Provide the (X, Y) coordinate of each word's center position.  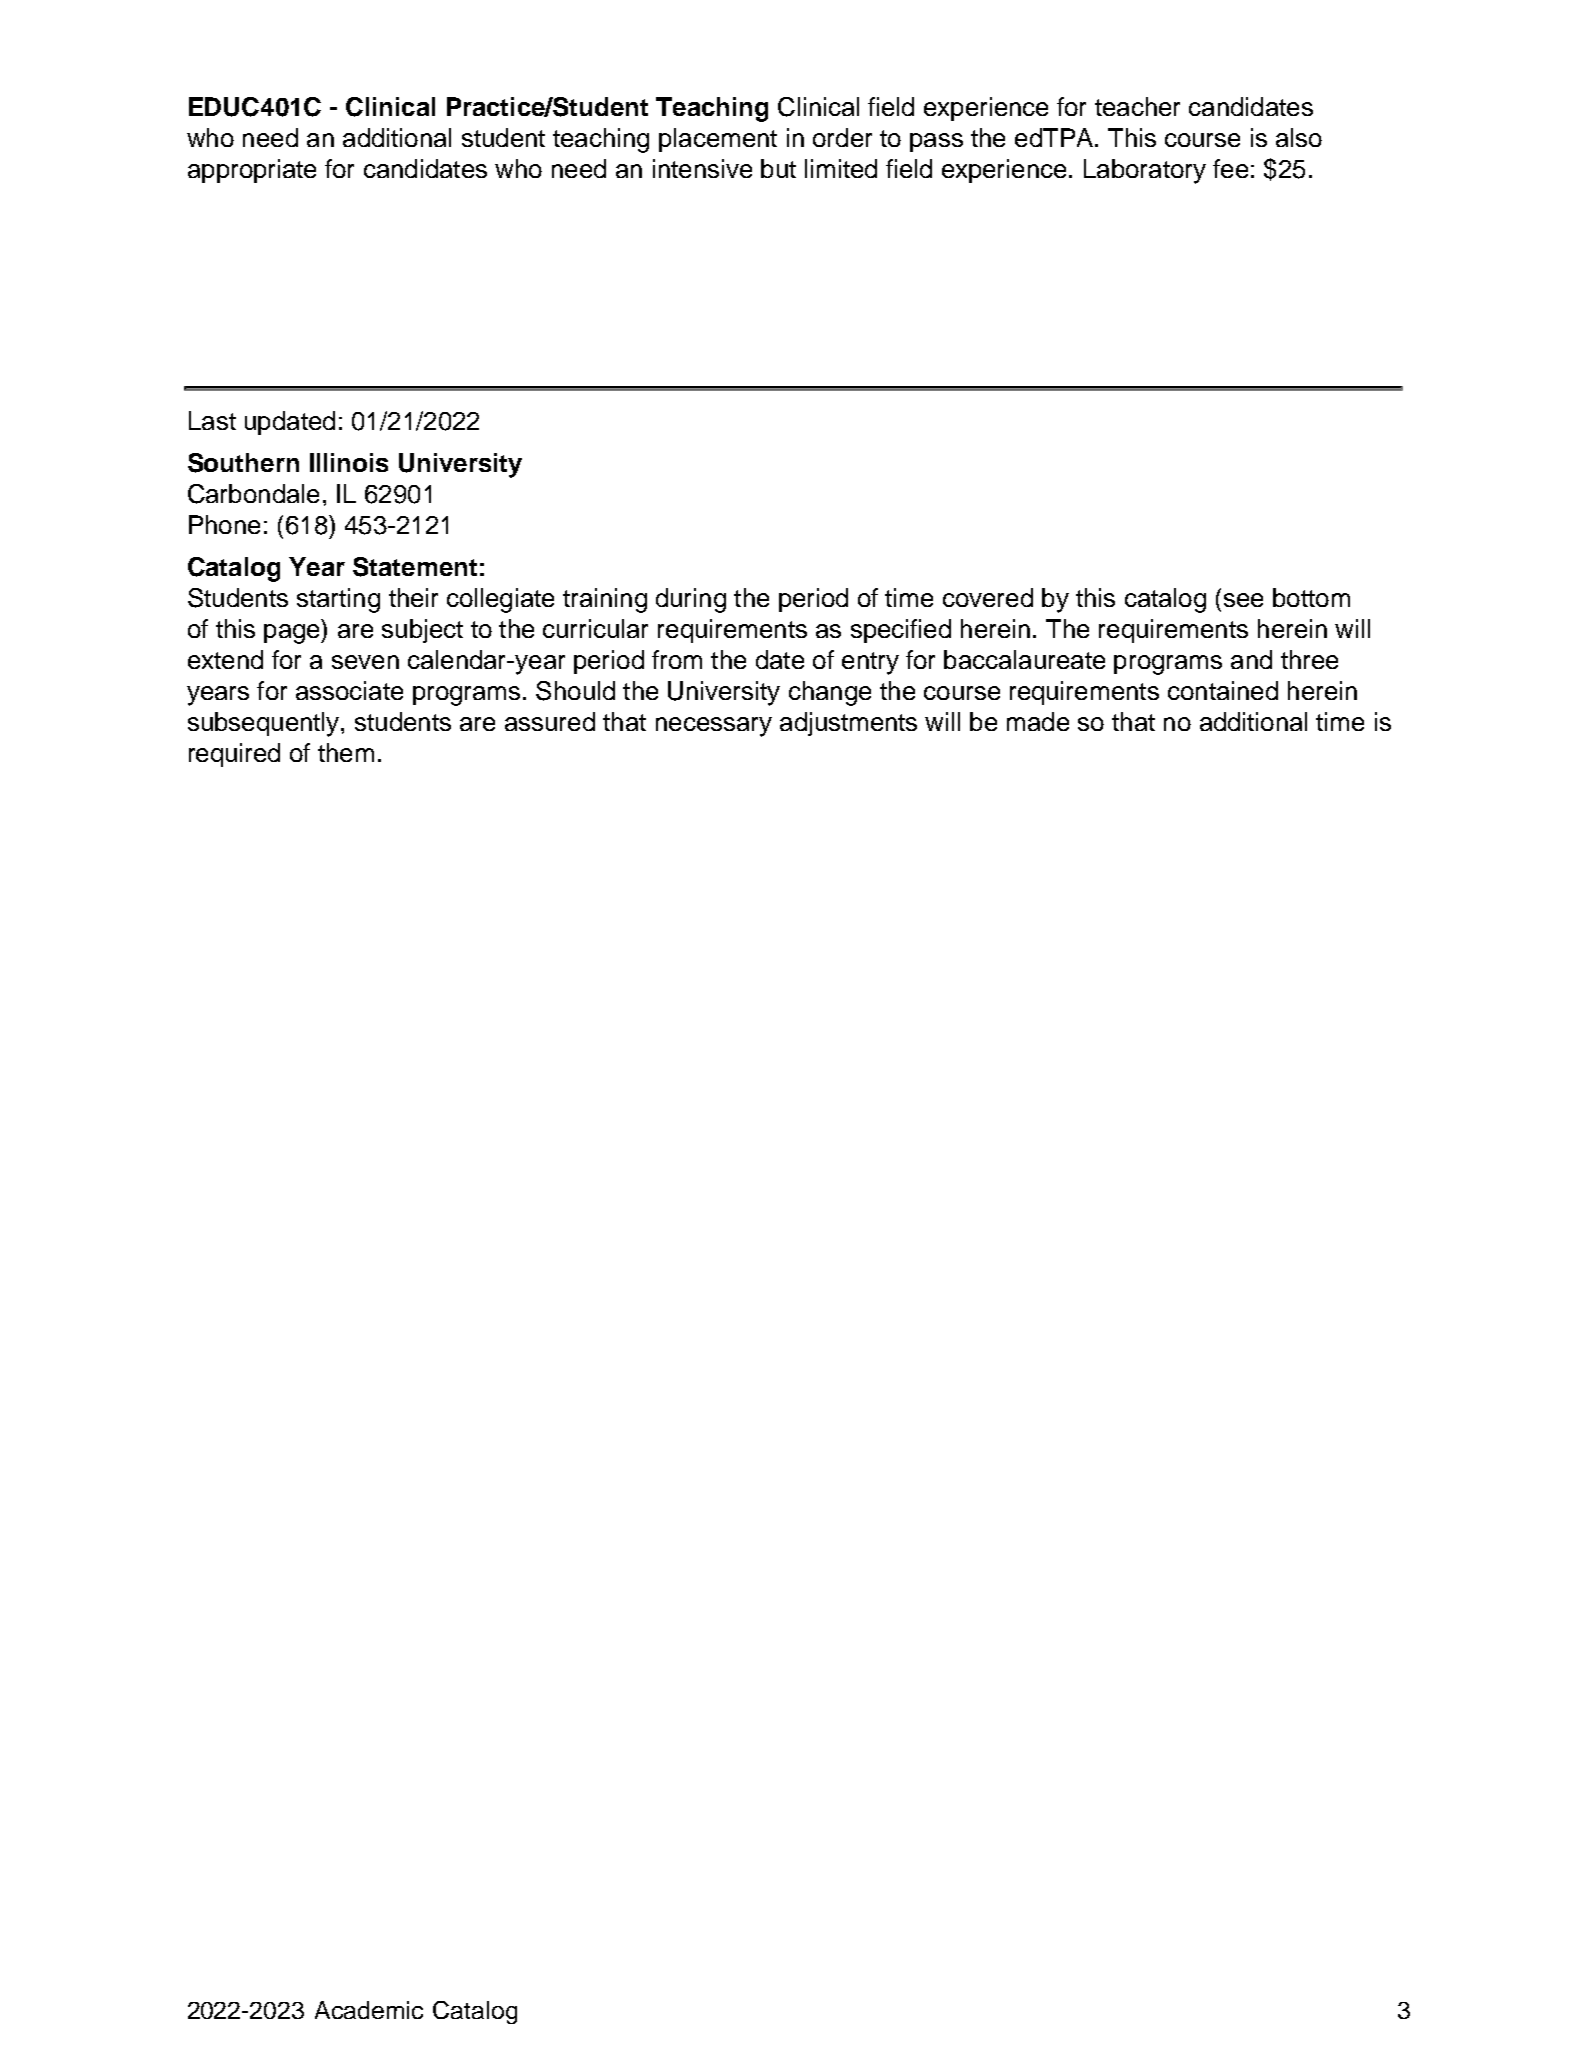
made (1038, 721)
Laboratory (1145, 171)
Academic (369, 2010)
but (778, 168)
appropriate (252, 171)
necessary (714, 727)
